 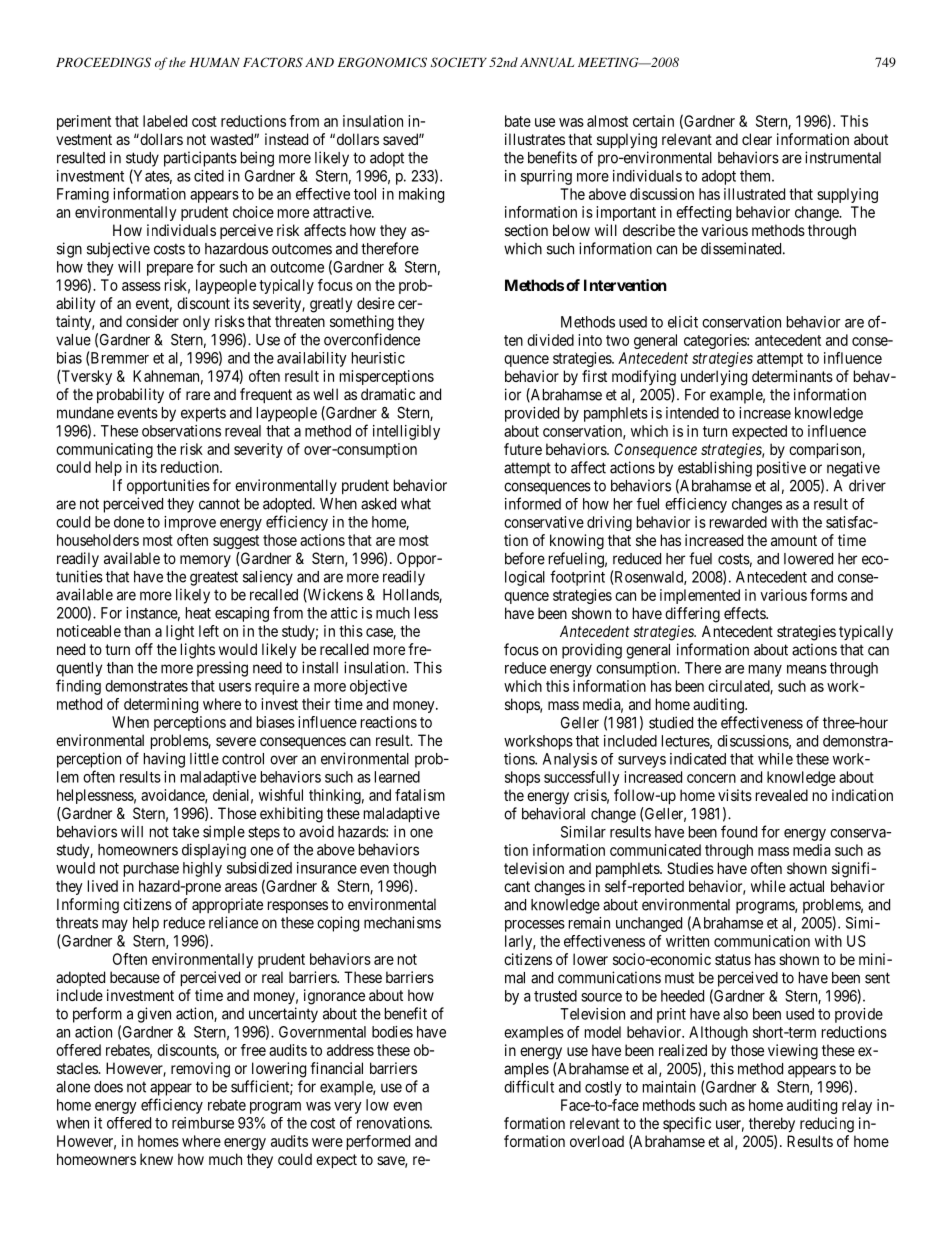 What do you see at coordinates (525, 558) in the page?
I see `before` at bounding box center [525, 558].
